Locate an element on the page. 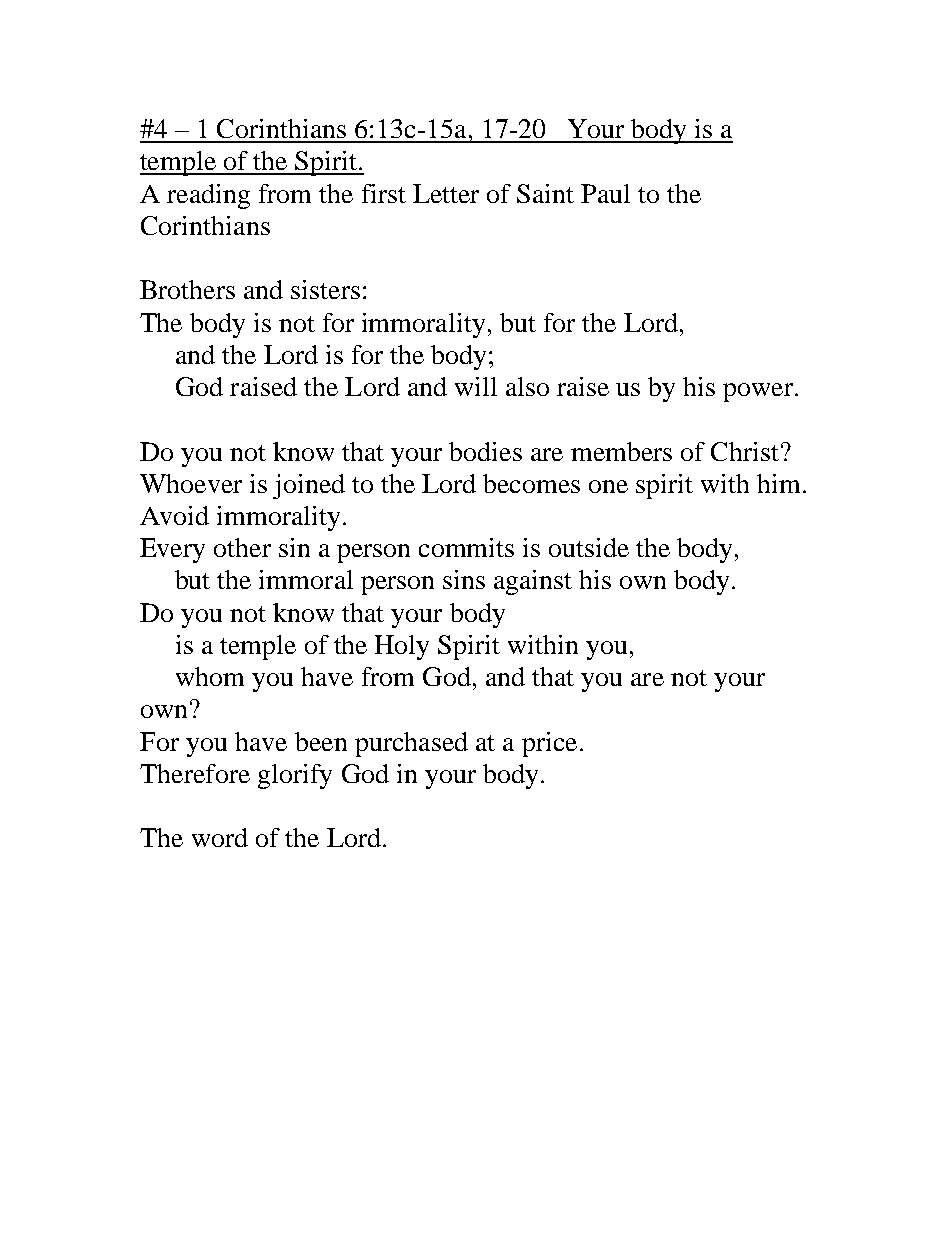 The width and height of the page is (952, 1233). whom is located at coordinates (210, 676).
